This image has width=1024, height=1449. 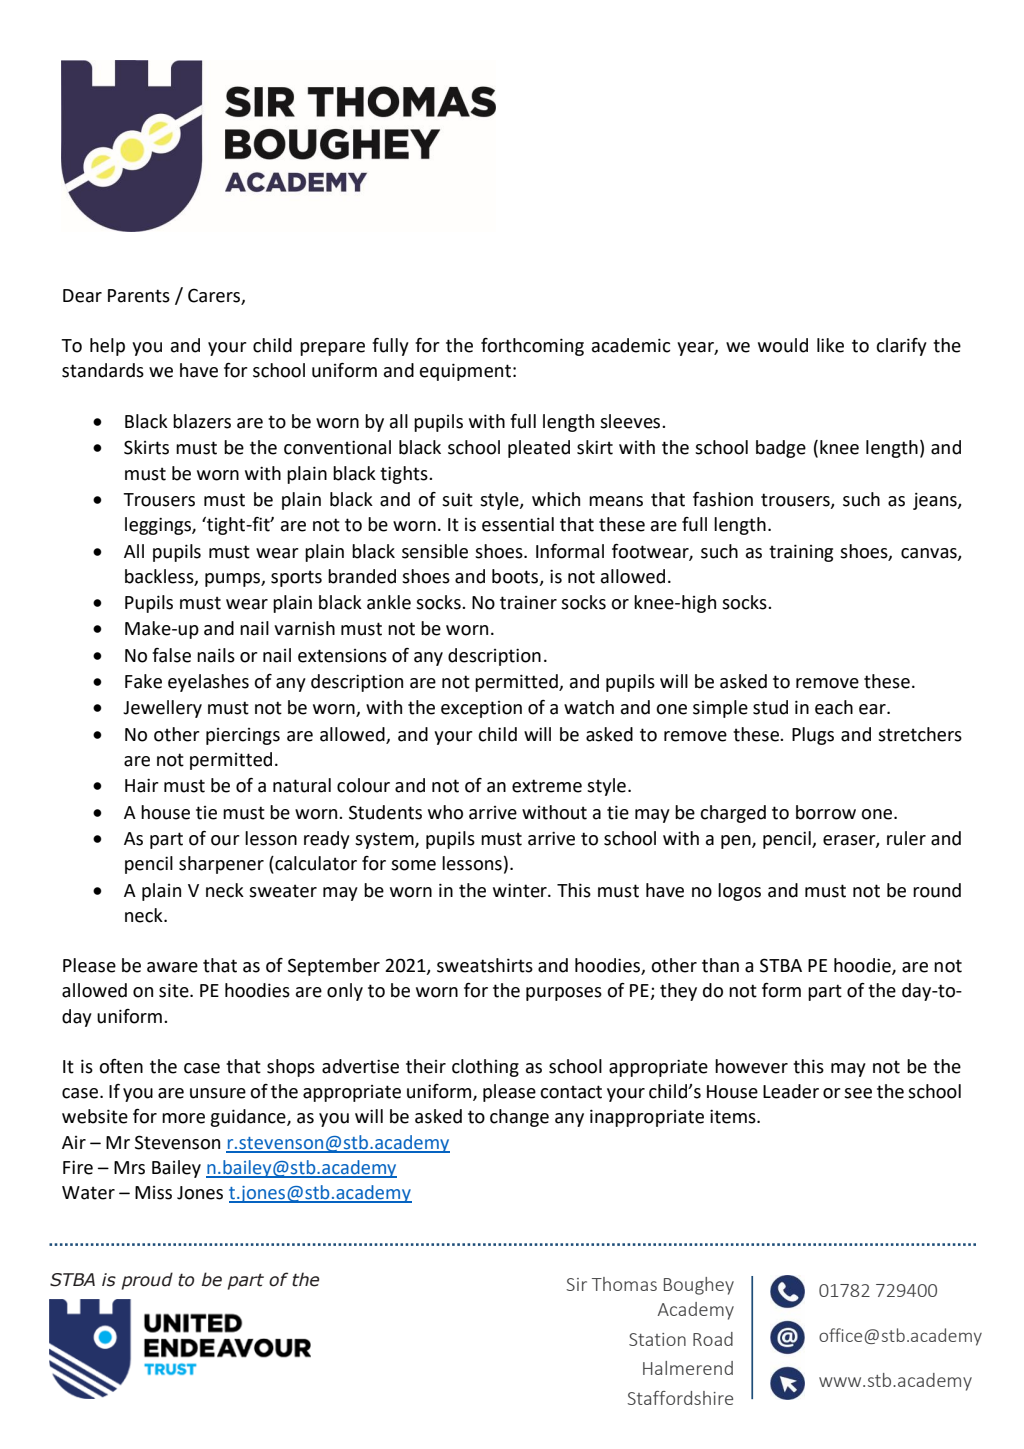 I want to click on each, so click(x=834, y=707).
